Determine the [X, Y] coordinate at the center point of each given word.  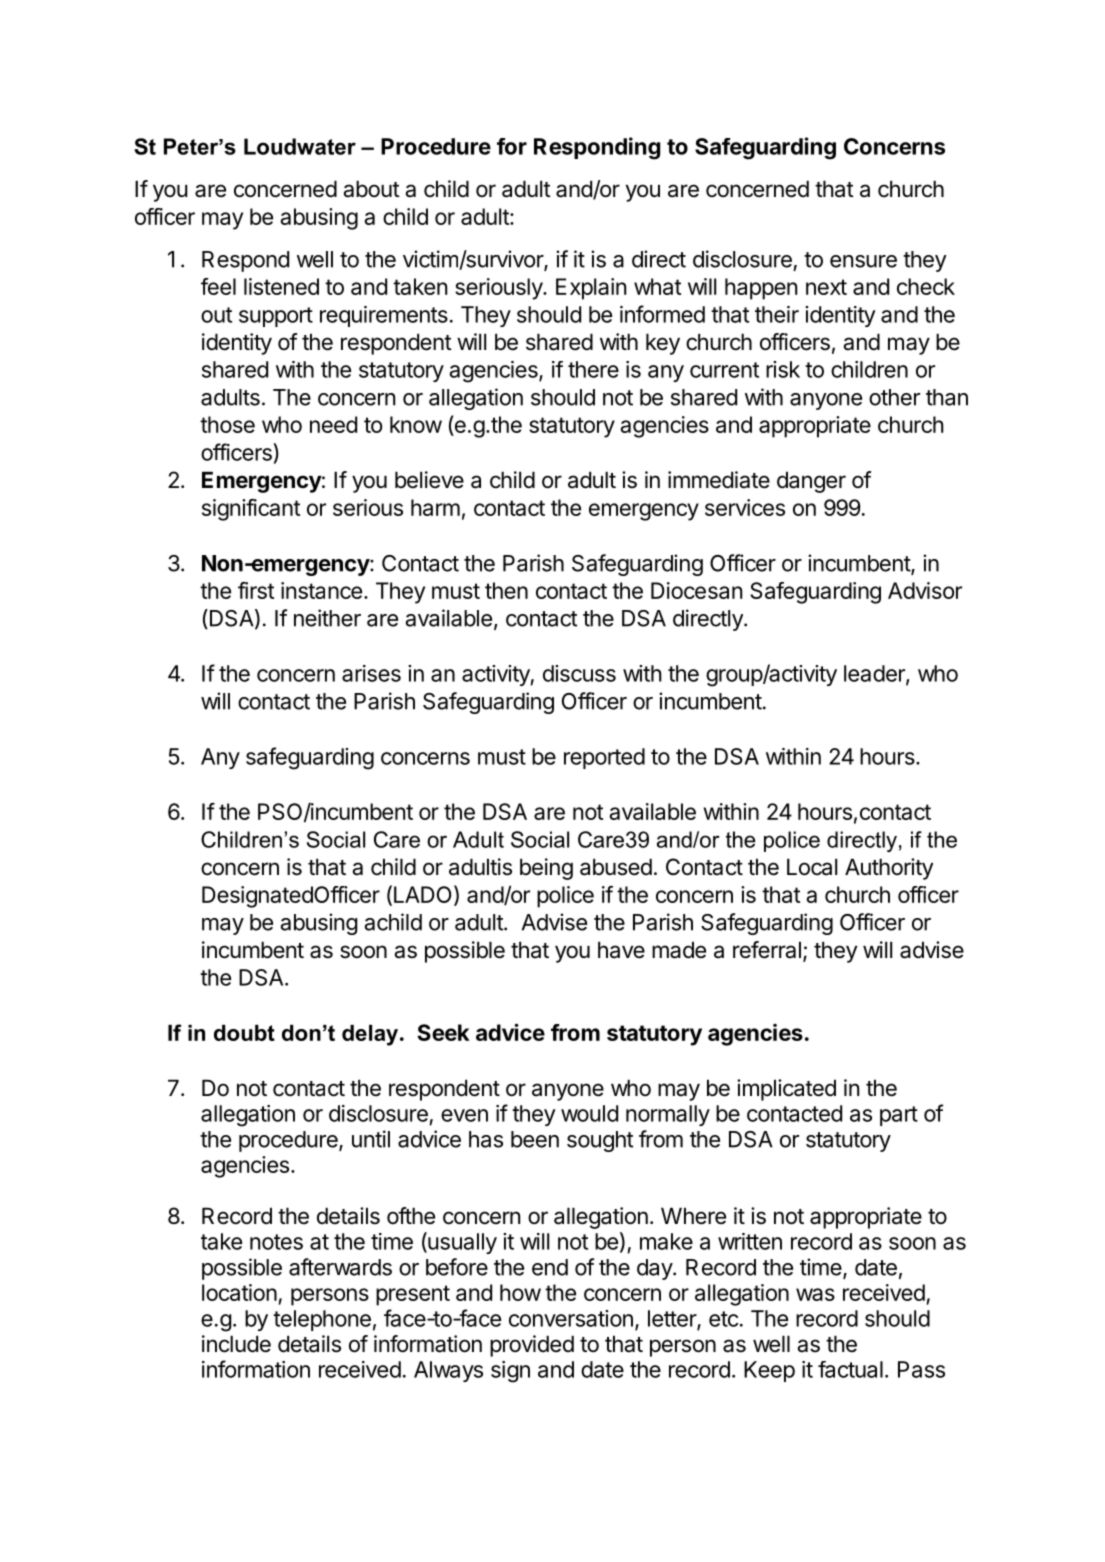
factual [850, 1369]
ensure [863, 261]
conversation [571, 1318]
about [371, 189]
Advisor [925, 590]
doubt [244, 1033]
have [621, 950]
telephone [322, 1320]
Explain [591, 289]
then [506, 590]
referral [767, 950]
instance [321, 590]
